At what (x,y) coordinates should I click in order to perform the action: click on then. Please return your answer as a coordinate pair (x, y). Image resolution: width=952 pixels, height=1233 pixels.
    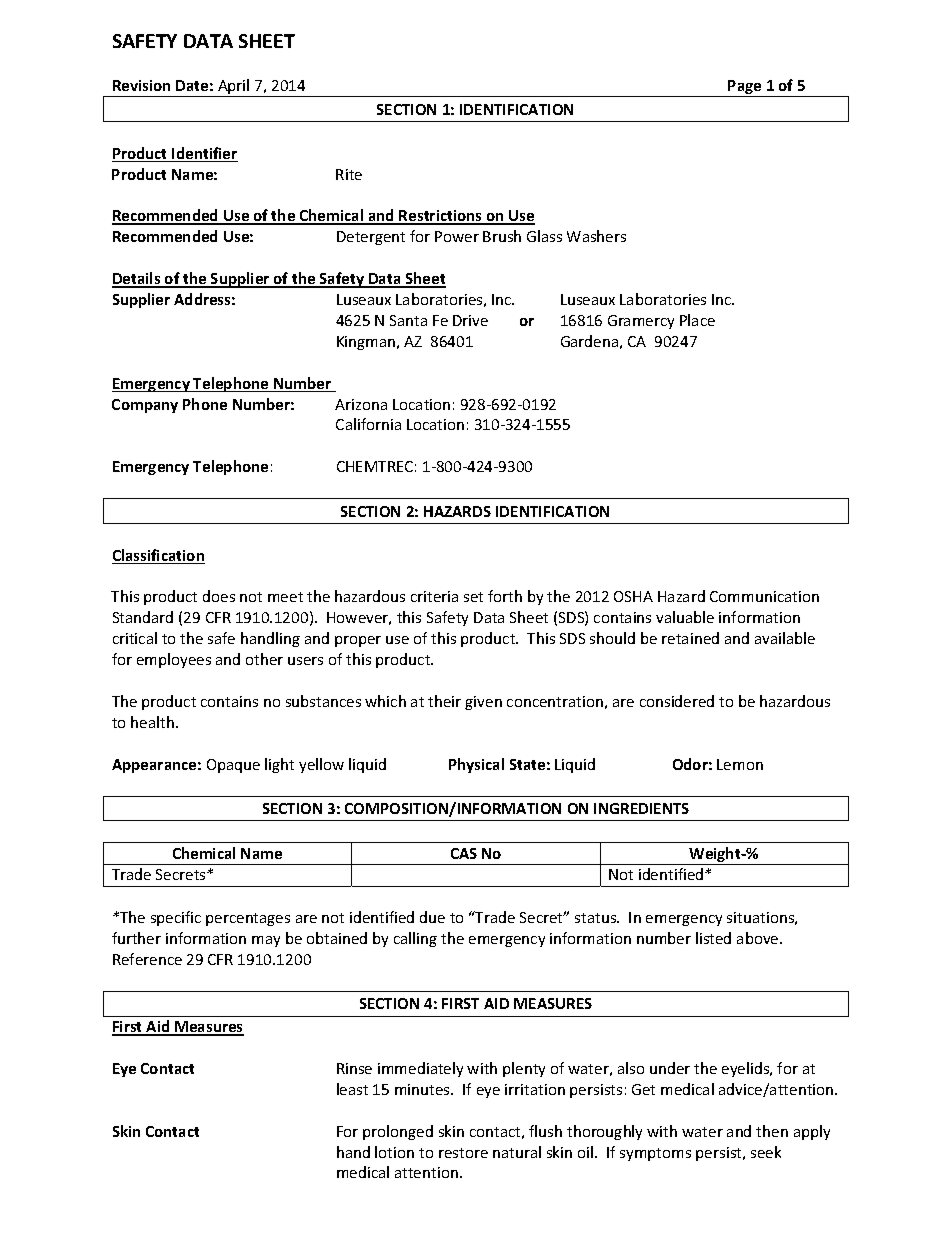
    Looking at the image, I should click on (772, 1131).
